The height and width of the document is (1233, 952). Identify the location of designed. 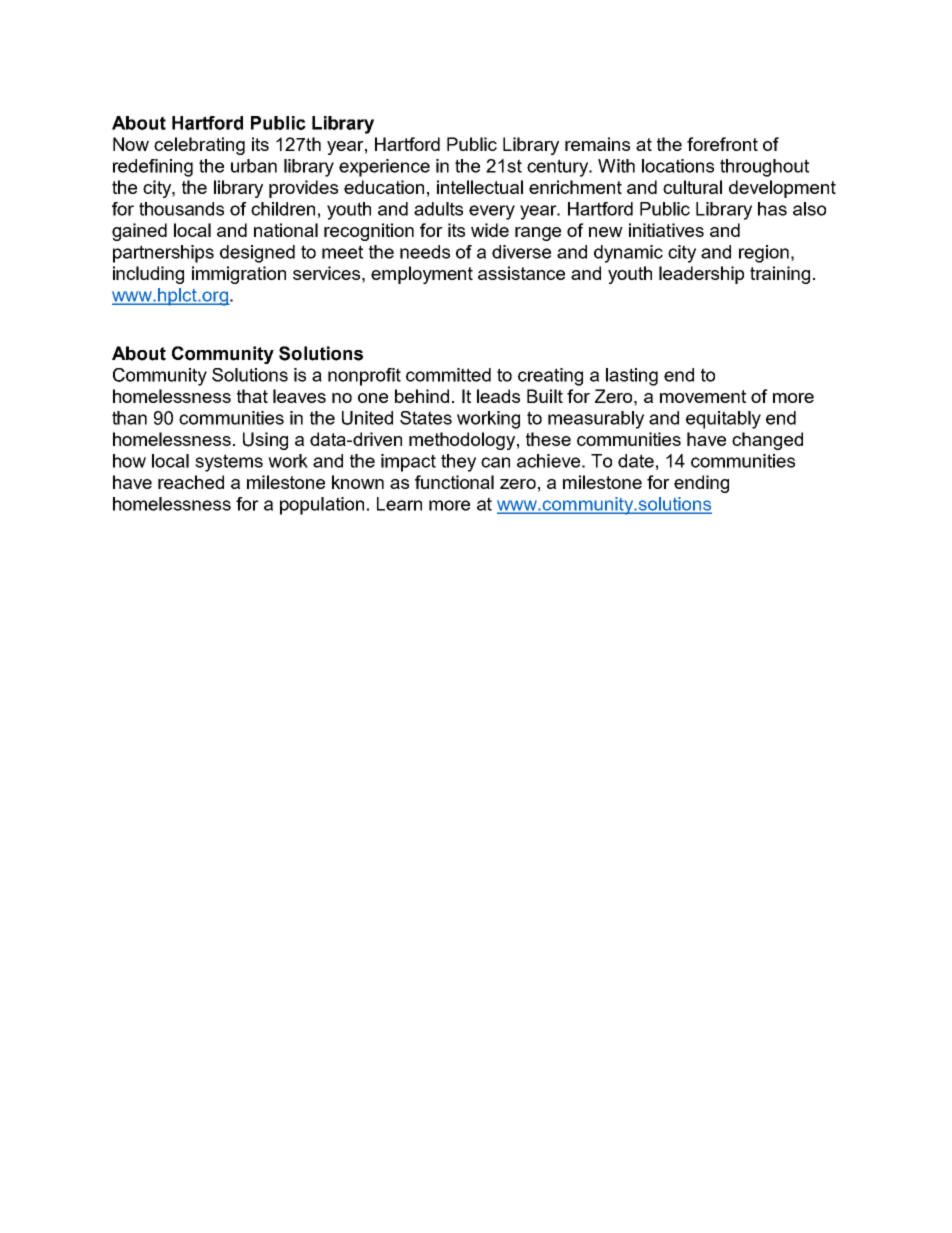
(257, 254).
